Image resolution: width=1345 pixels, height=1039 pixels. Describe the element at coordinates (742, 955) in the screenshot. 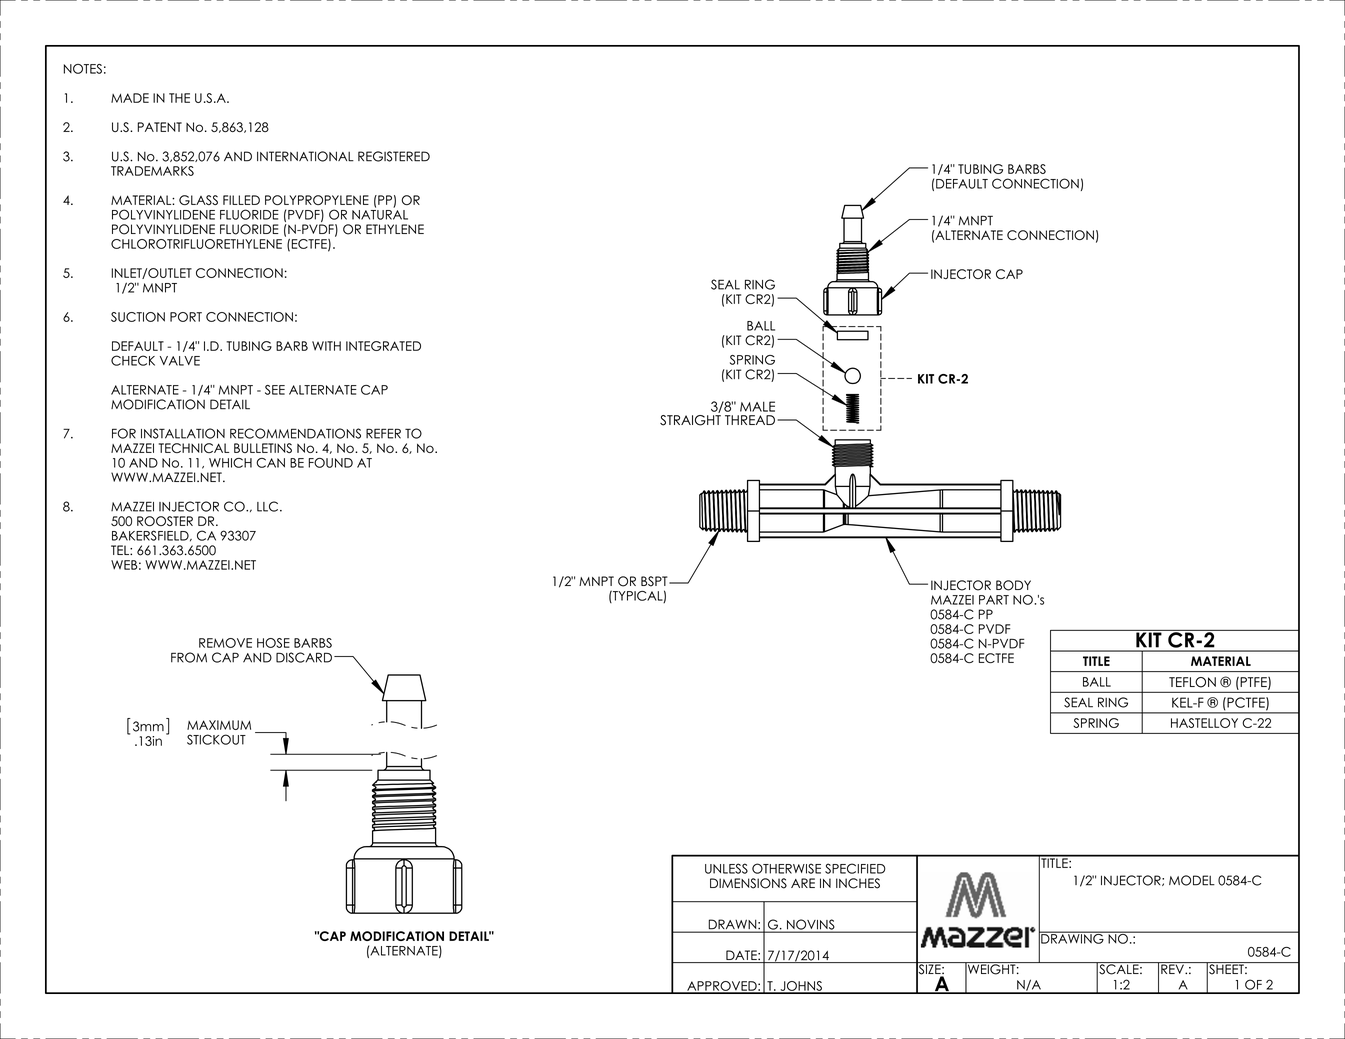

I see `DATE` at that location.
